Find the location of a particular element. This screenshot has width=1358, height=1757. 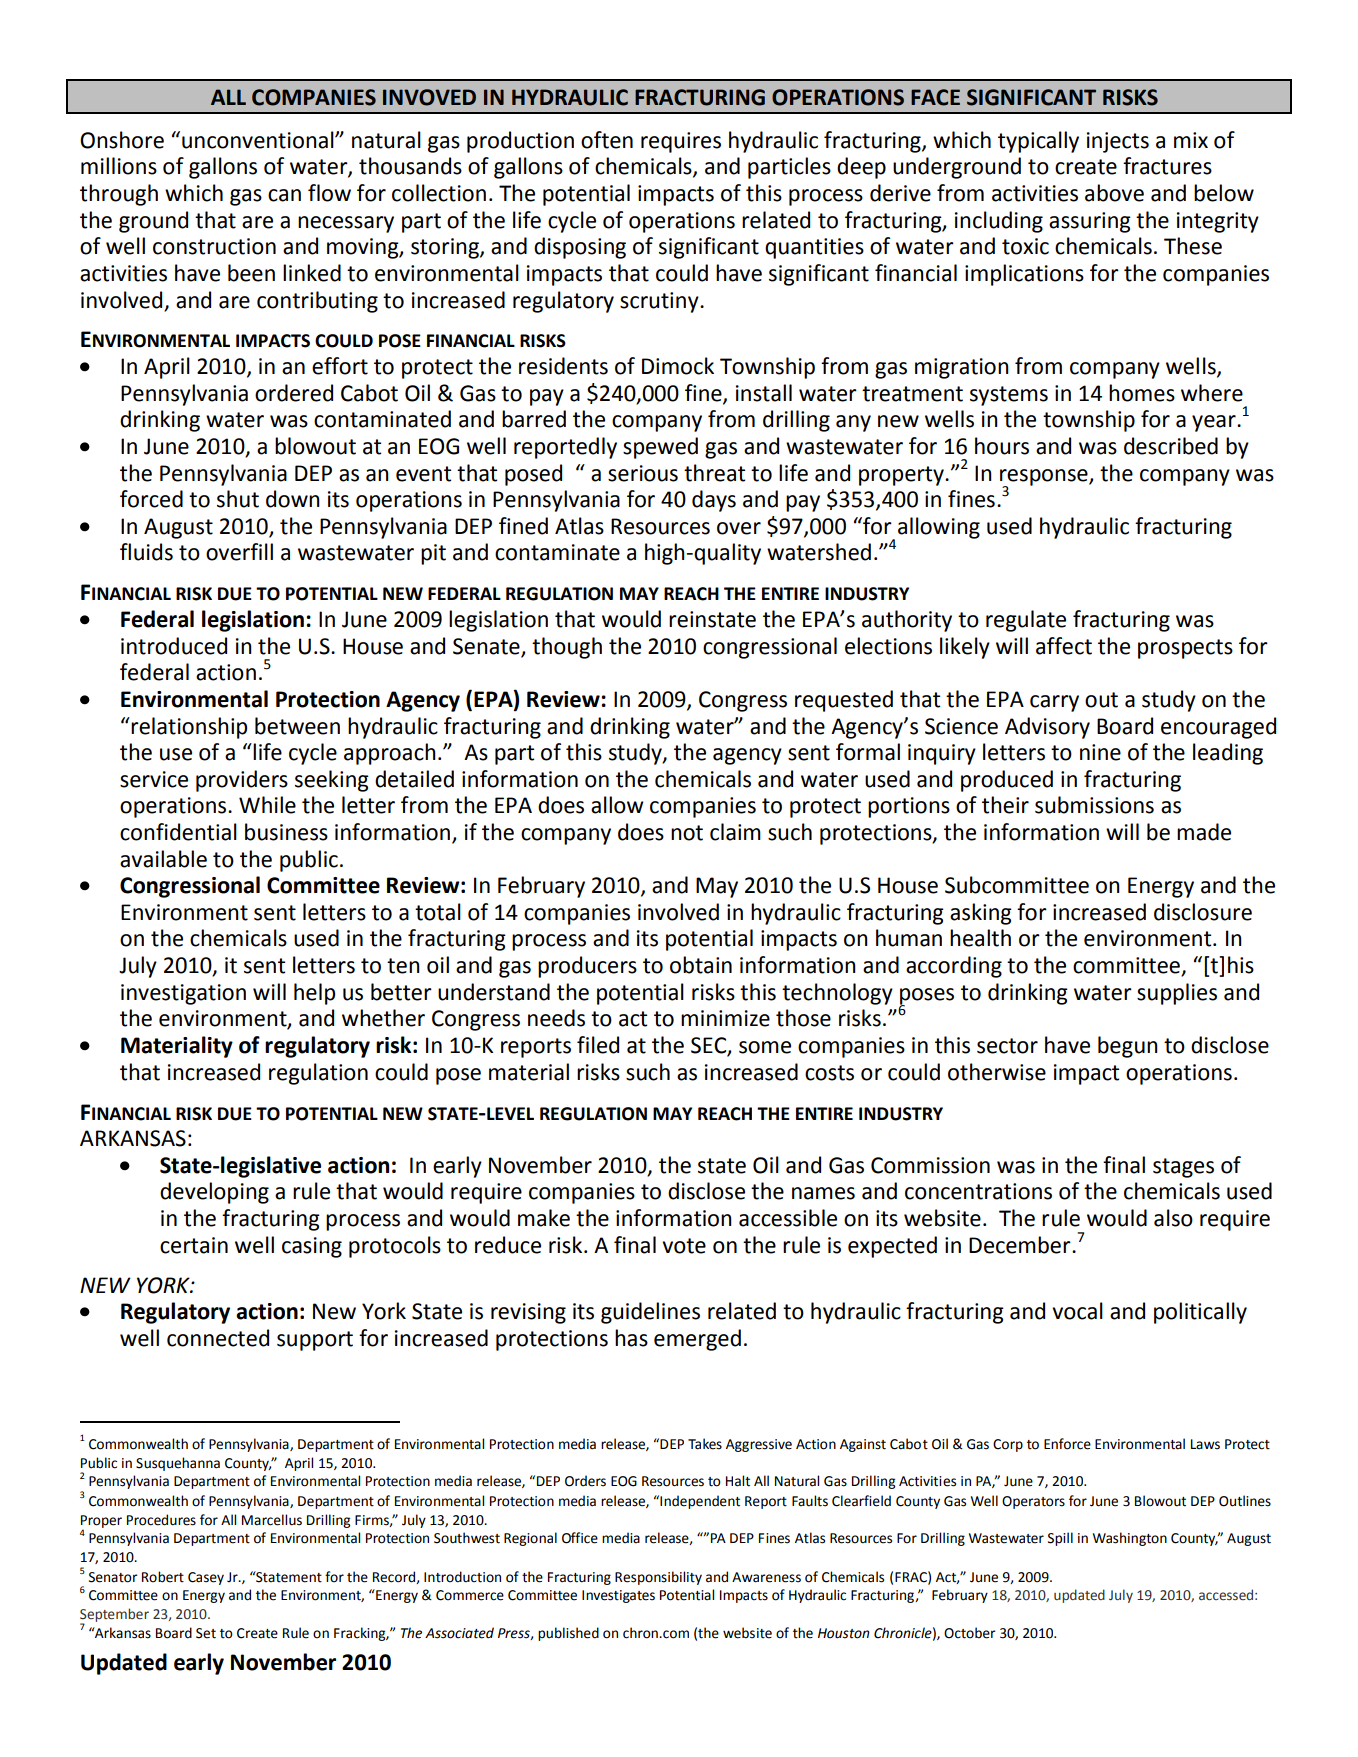

Washington is located at coordinates (1130, 1539).
